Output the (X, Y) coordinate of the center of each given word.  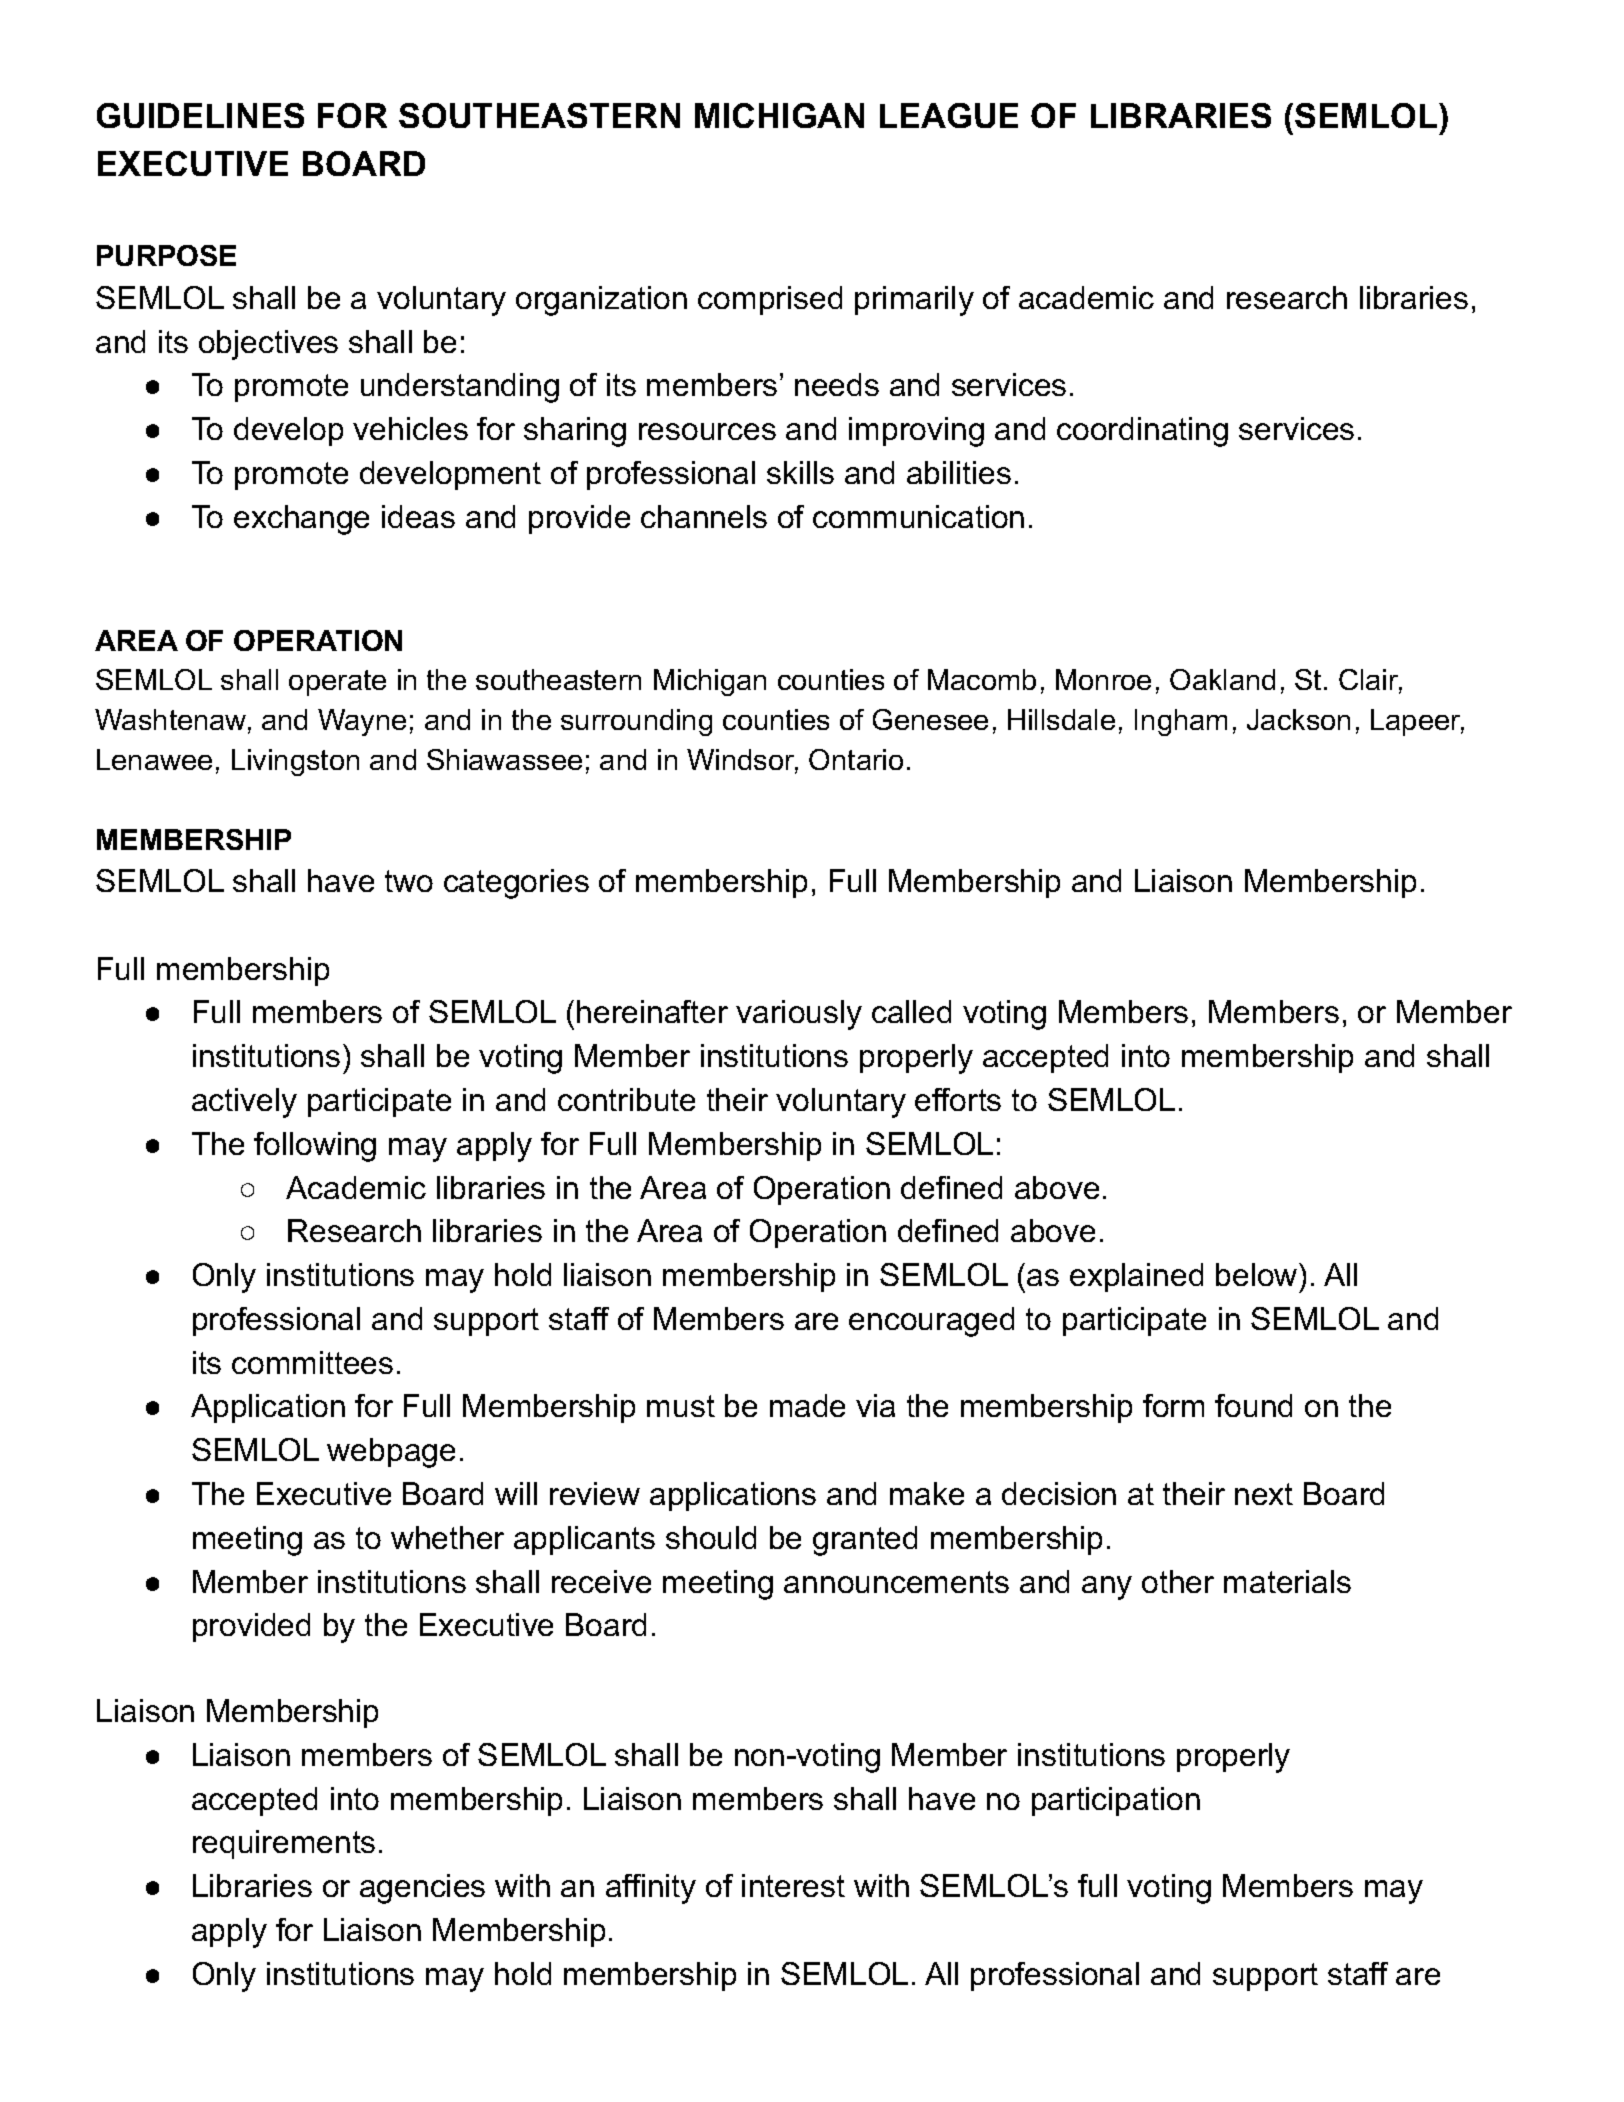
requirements (284, 1844)
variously (799, 1015)
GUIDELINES (200, 115)
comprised (770, 300)
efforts (958, 1099)
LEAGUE (949, 115)
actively (244, 1103)
